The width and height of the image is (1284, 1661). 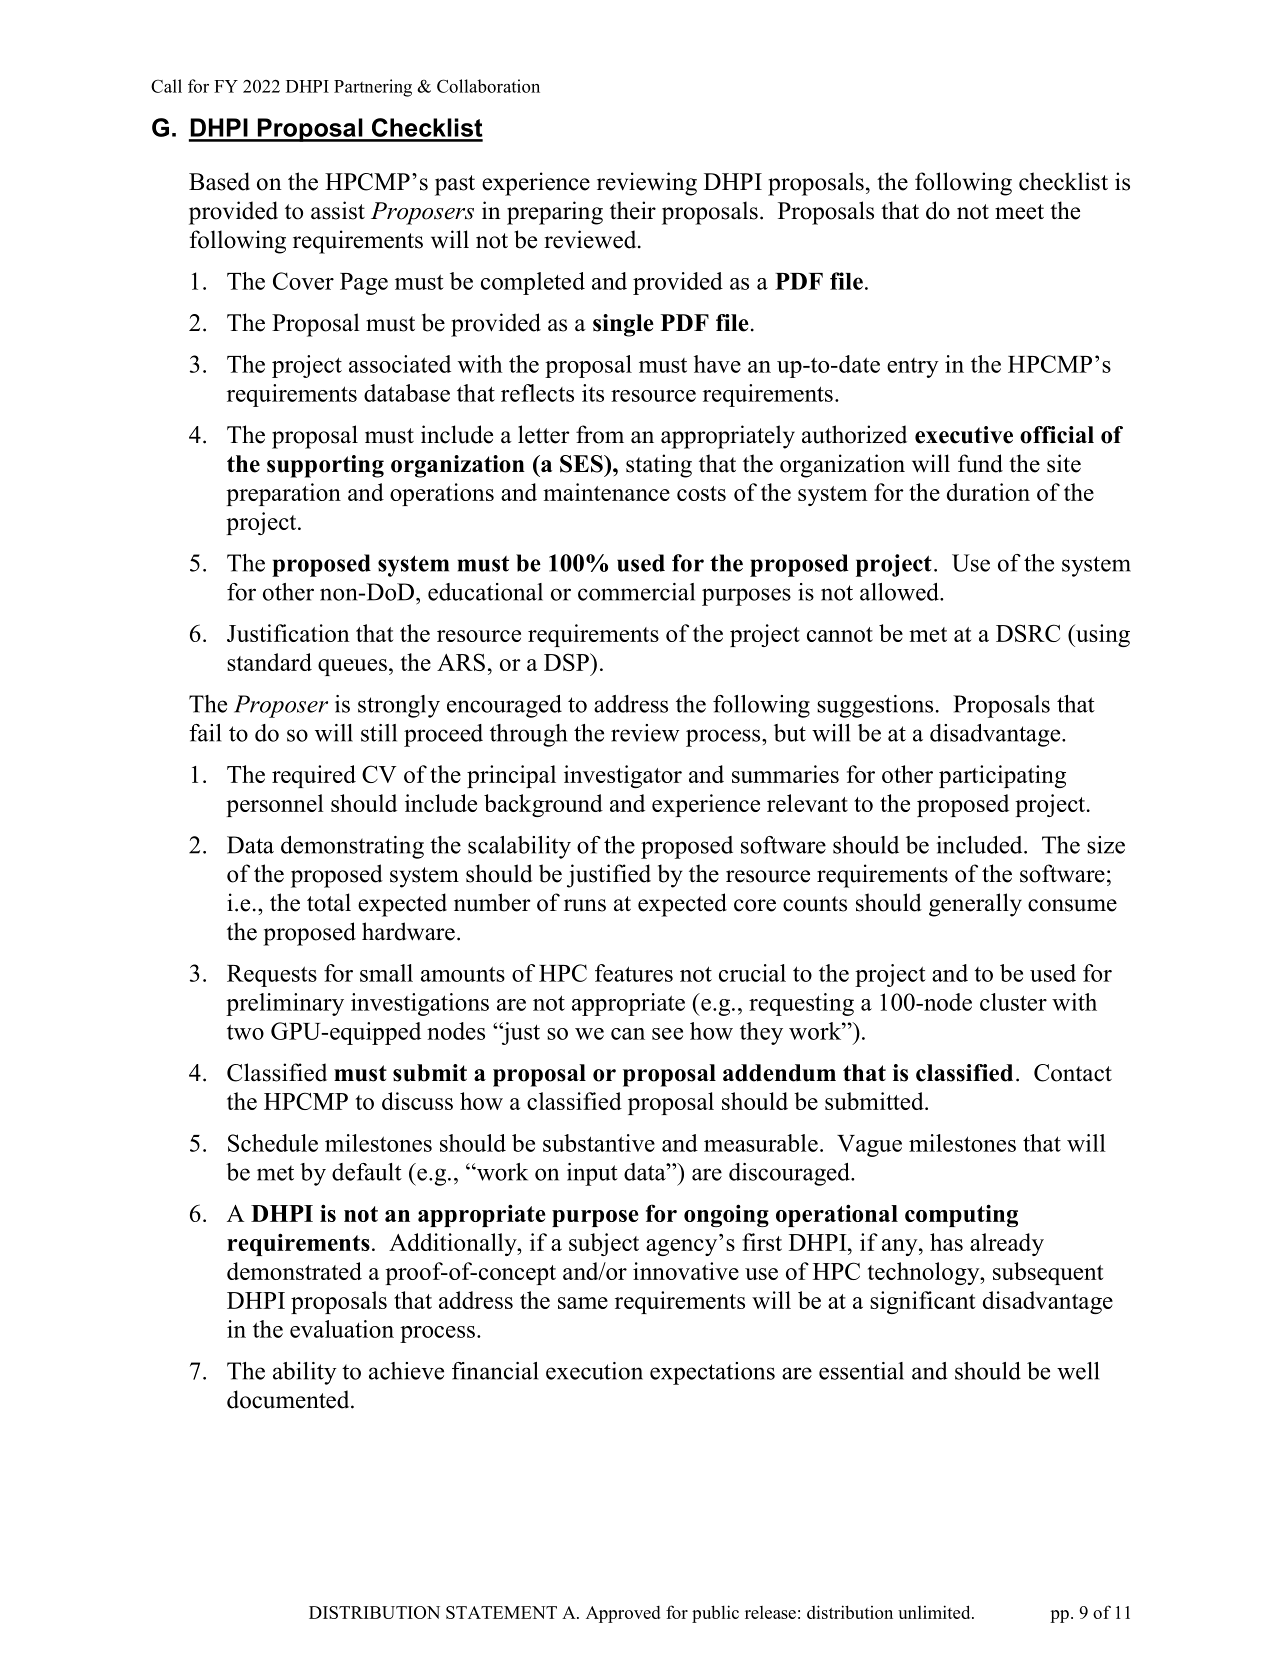 I want to click on standard, so click(x=269, y=662).
